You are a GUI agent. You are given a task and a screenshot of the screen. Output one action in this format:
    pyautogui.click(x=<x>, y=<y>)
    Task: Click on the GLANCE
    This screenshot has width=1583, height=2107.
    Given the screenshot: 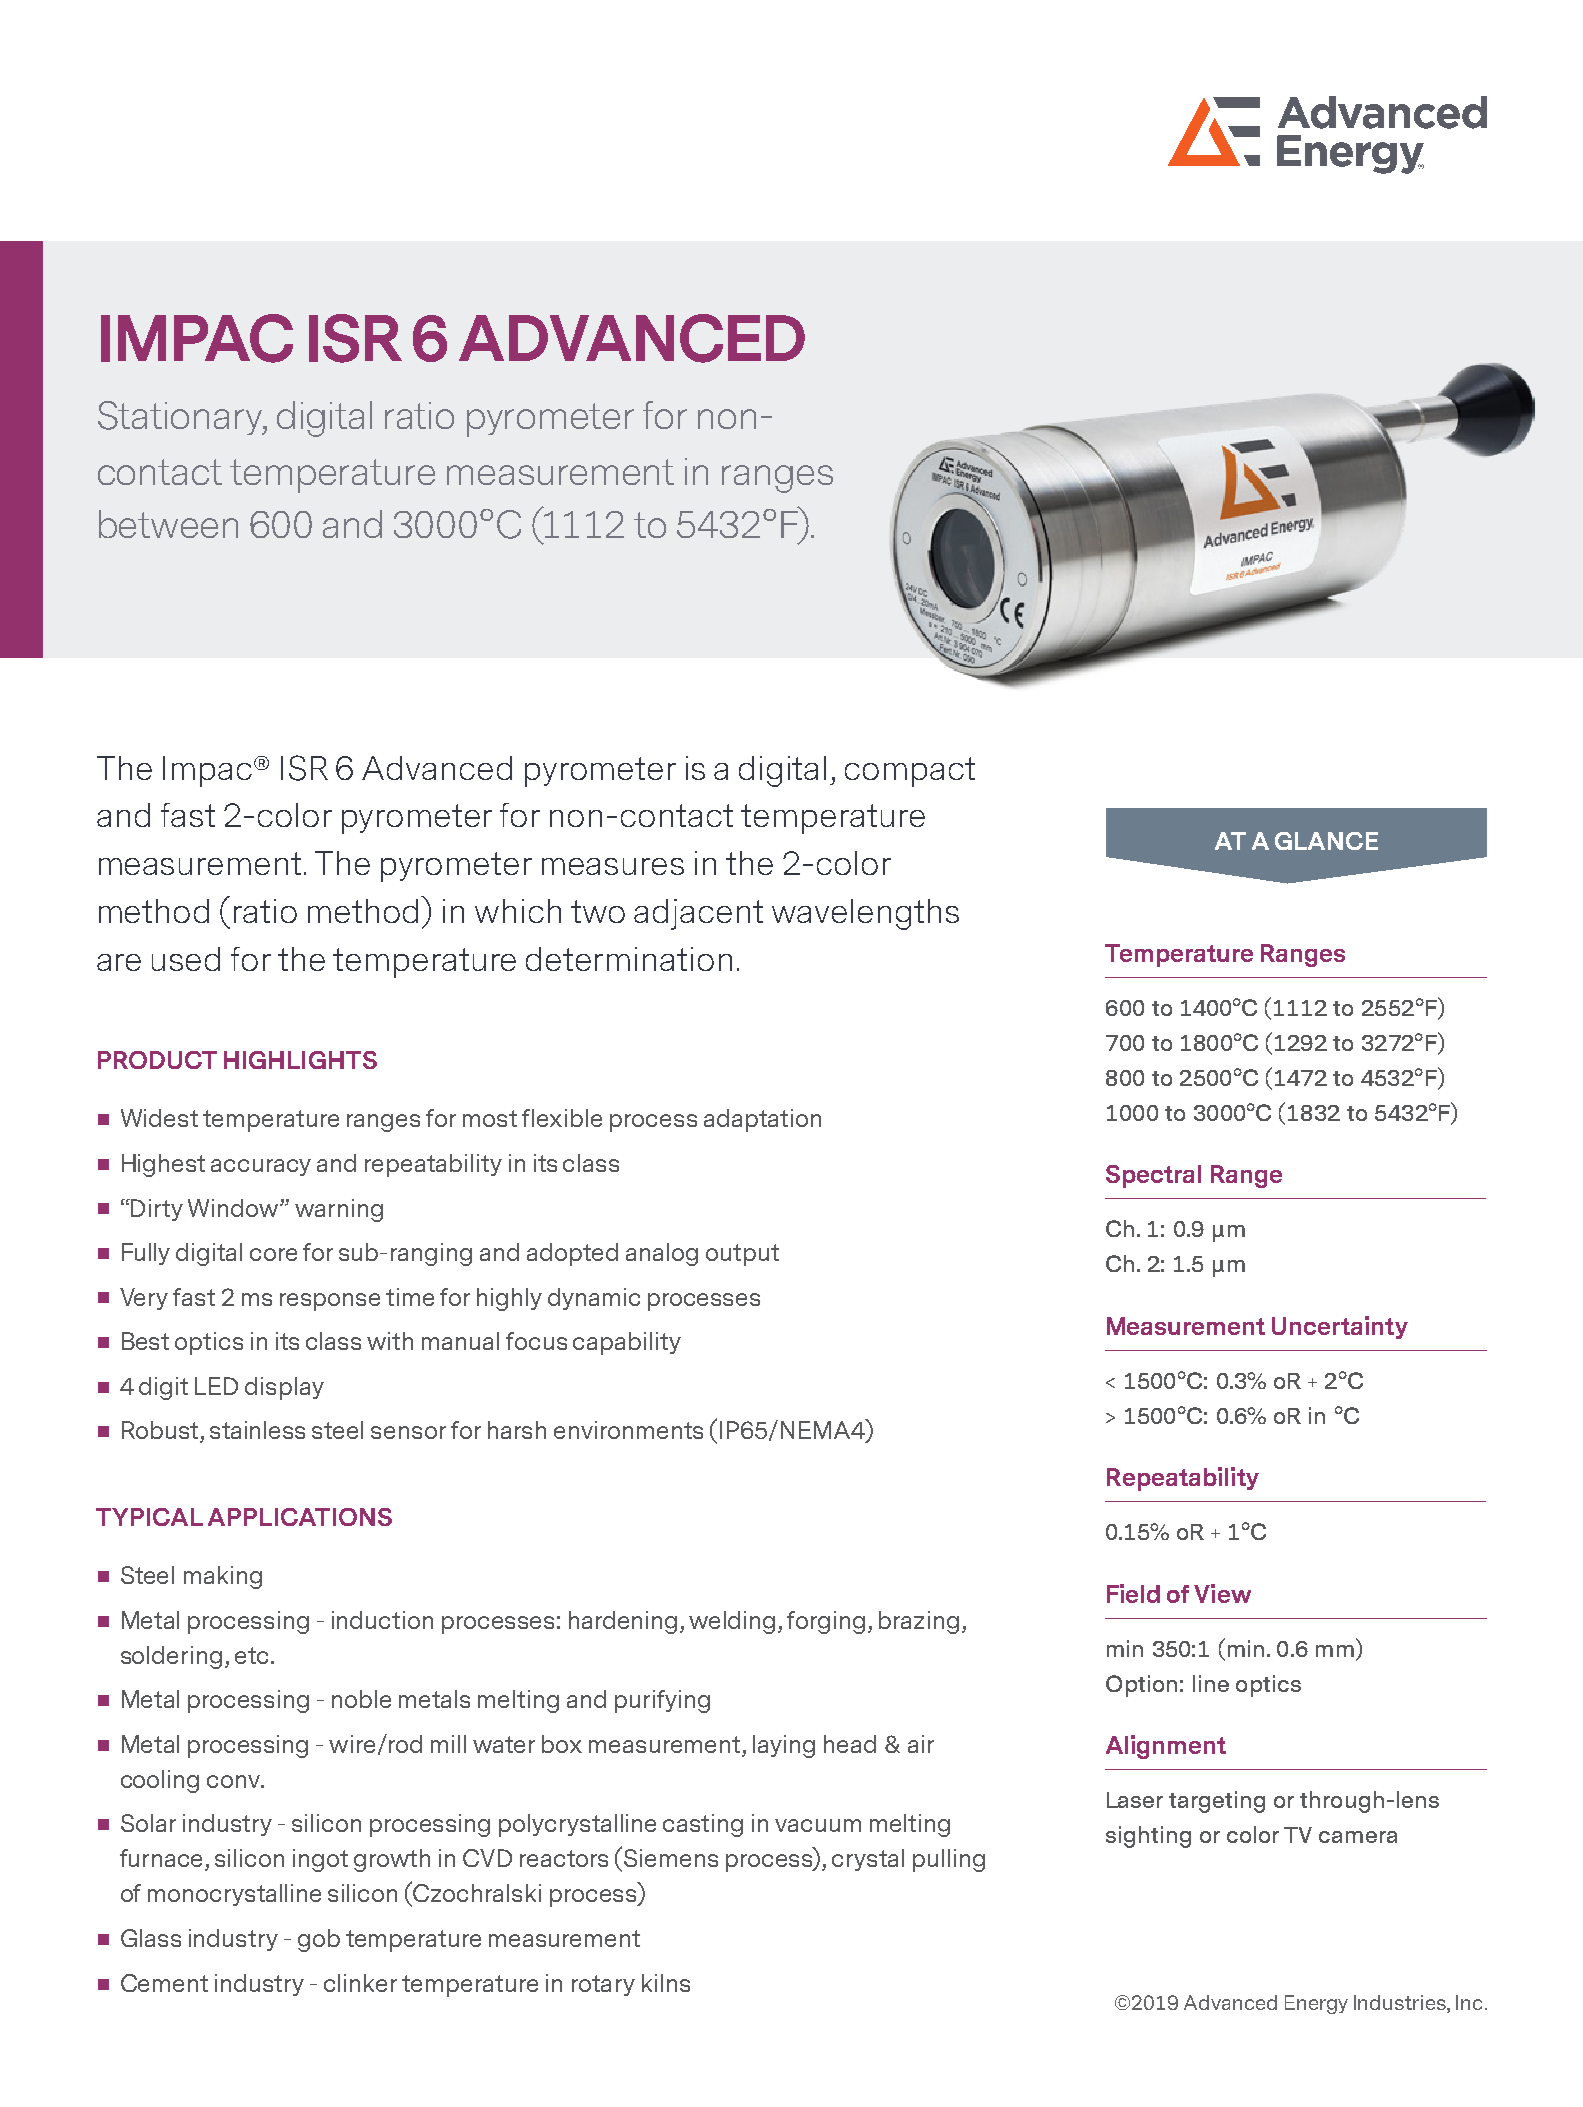 What is the action you would take?
    pyautogui.click(x=1326, y=841)
